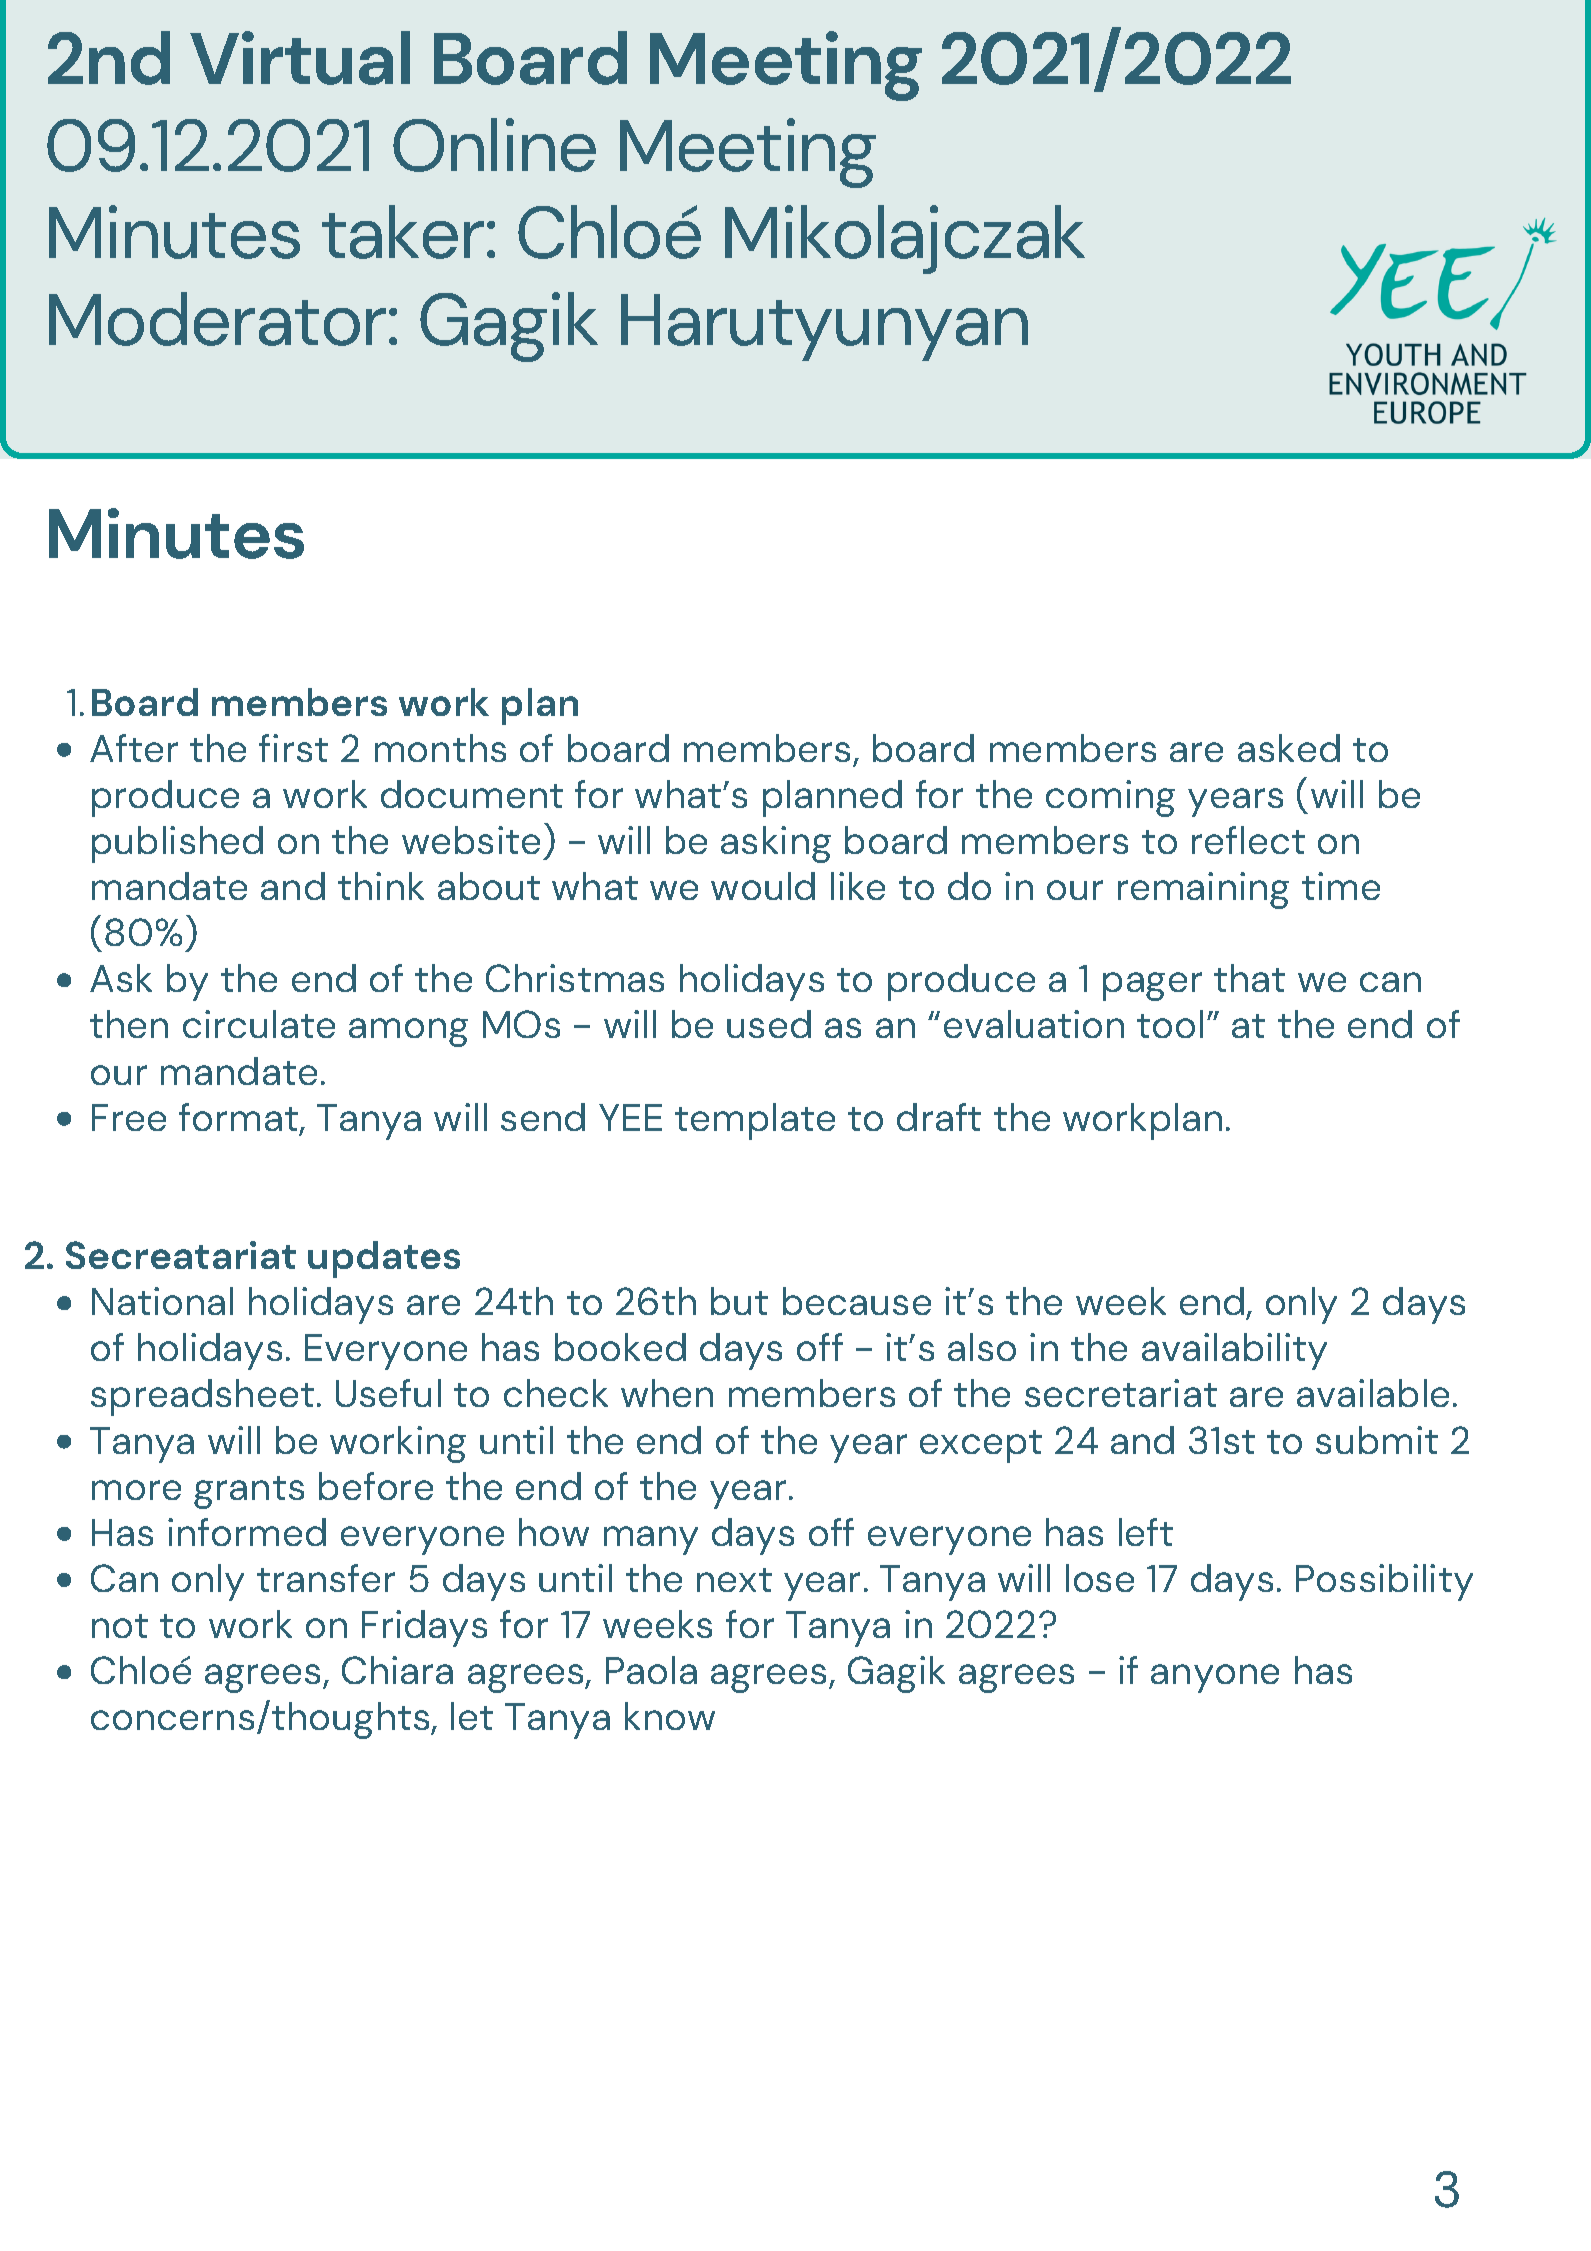 The image size is (1591, 2251). What do you see at coordinates (381, 886) in the screenshot?
I see `think` at bounding box center [381, 886].
